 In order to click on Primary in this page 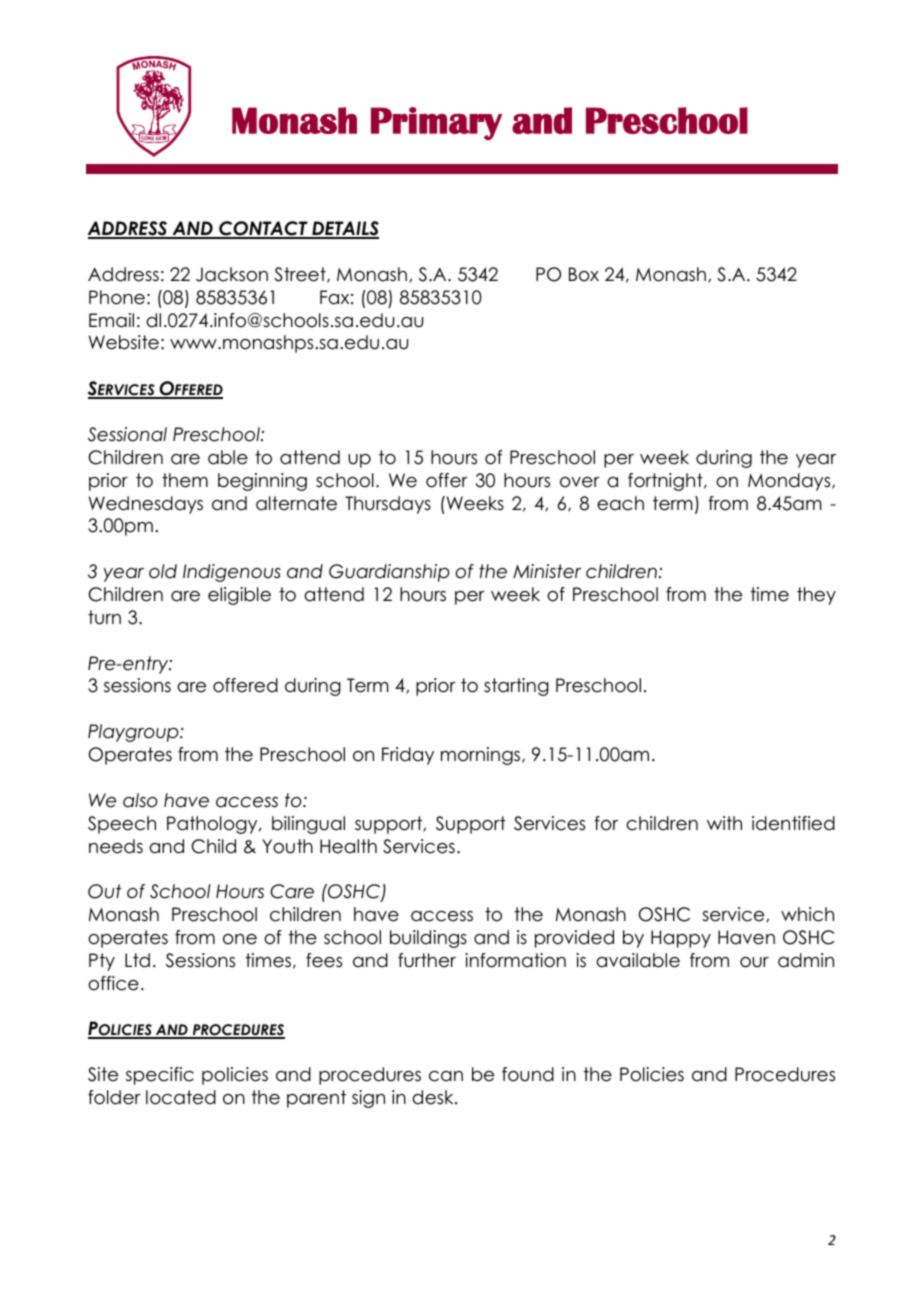, I will do `click(436, 124)`.
